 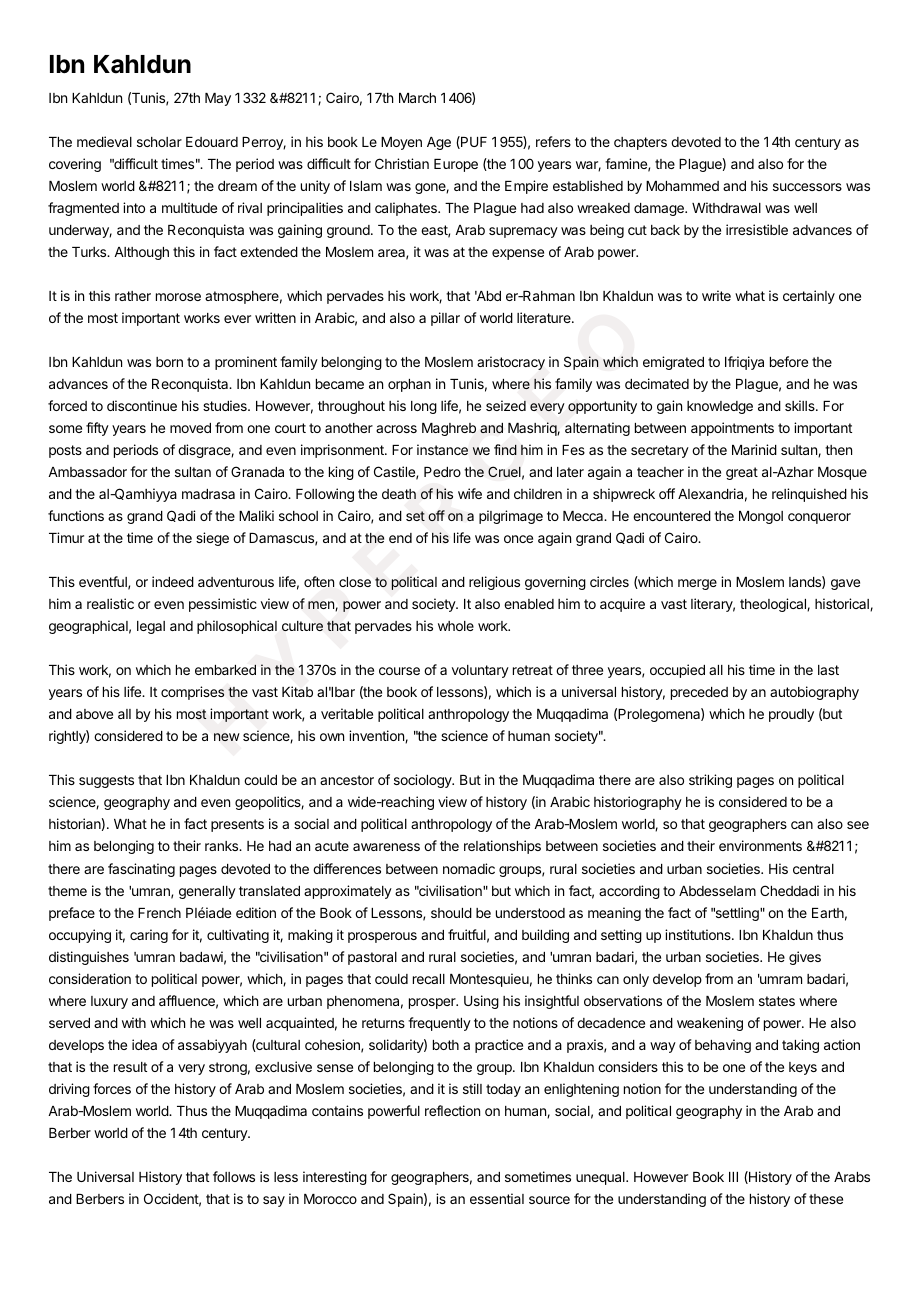 What do you see at coordinates (456, 165) in the screenshot?
I see `Europe` at bounding box center [456, 165].
